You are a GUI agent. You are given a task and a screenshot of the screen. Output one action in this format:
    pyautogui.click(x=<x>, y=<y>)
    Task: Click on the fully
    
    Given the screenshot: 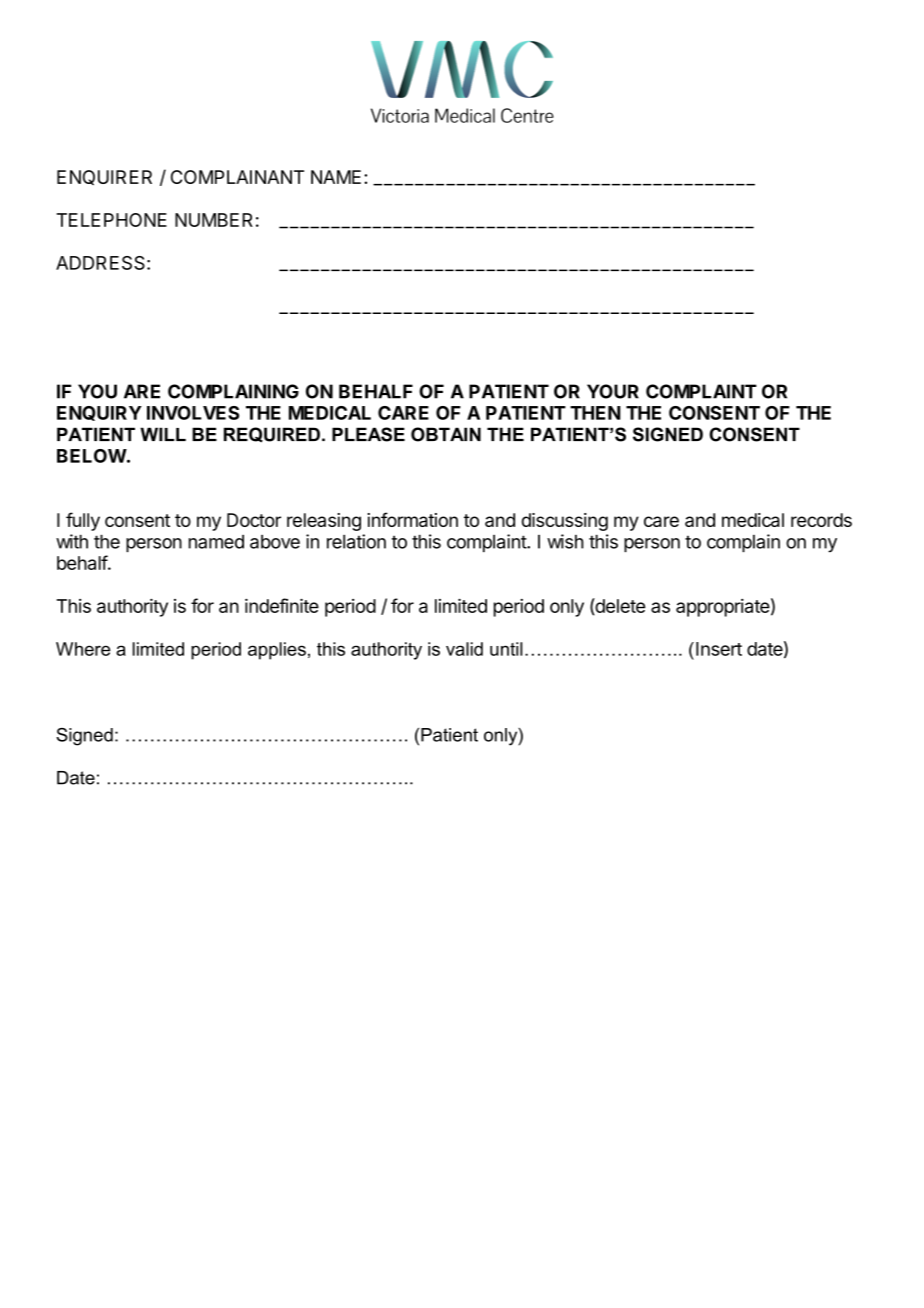 What is the action you would take?
    pyautogui.click(x=83, y=521)
